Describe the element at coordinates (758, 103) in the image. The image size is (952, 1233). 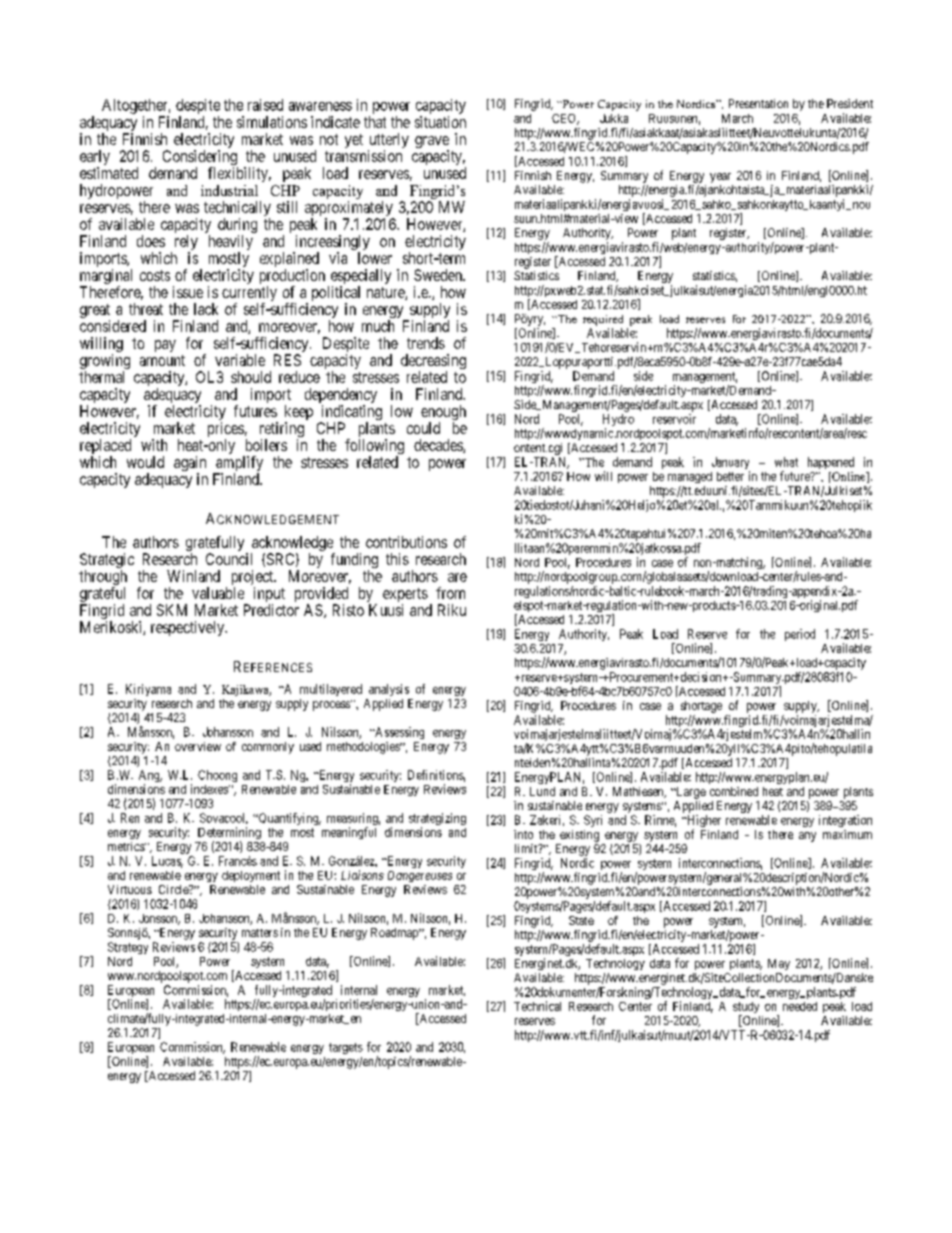
I see `Presentation` at that location.
